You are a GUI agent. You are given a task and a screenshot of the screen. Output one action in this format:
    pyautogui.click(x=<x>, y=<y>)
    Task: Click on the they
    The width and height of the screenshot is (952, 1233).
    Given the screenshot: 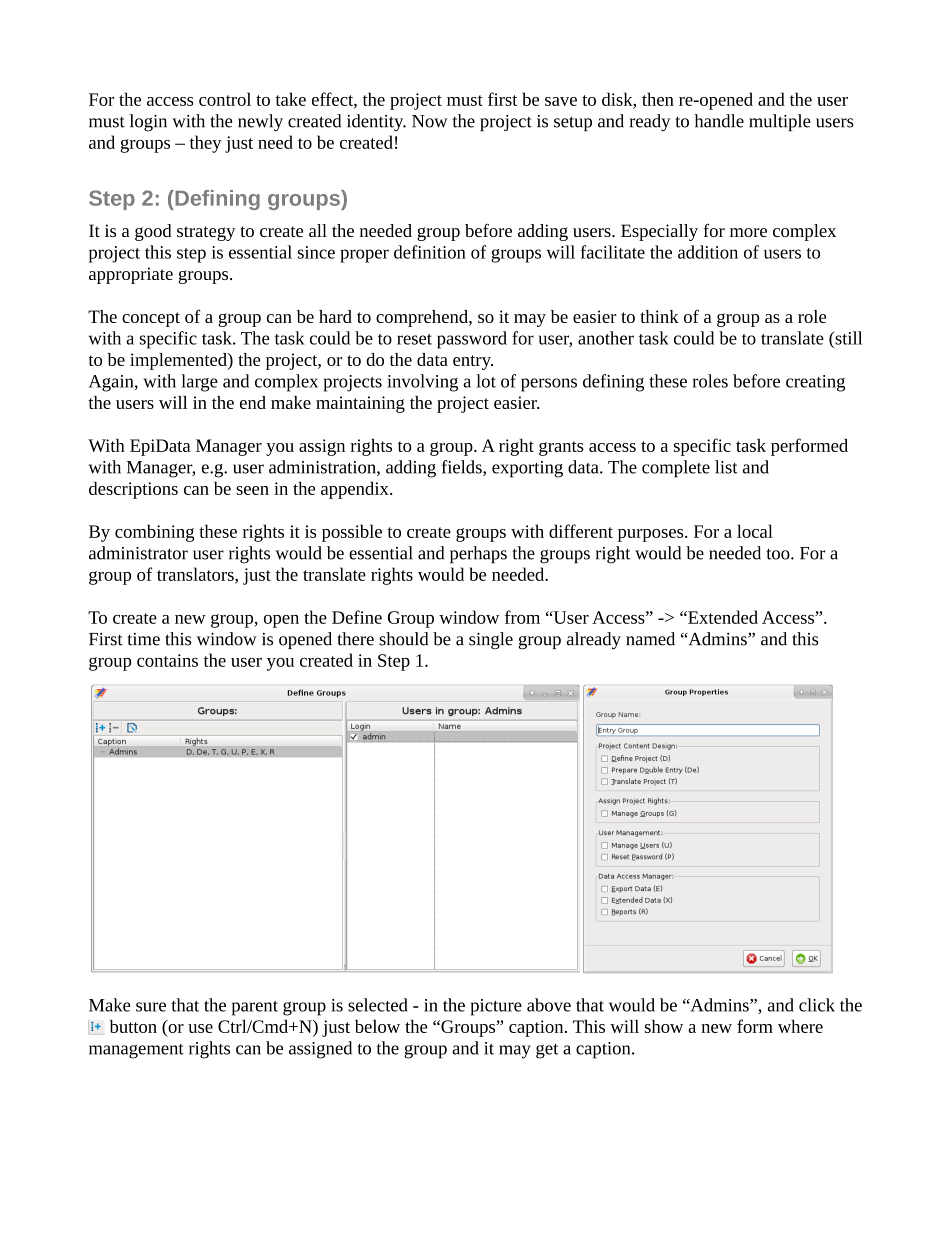 What is the action you would take?
    pyautogui.click(x=206, y=144)
